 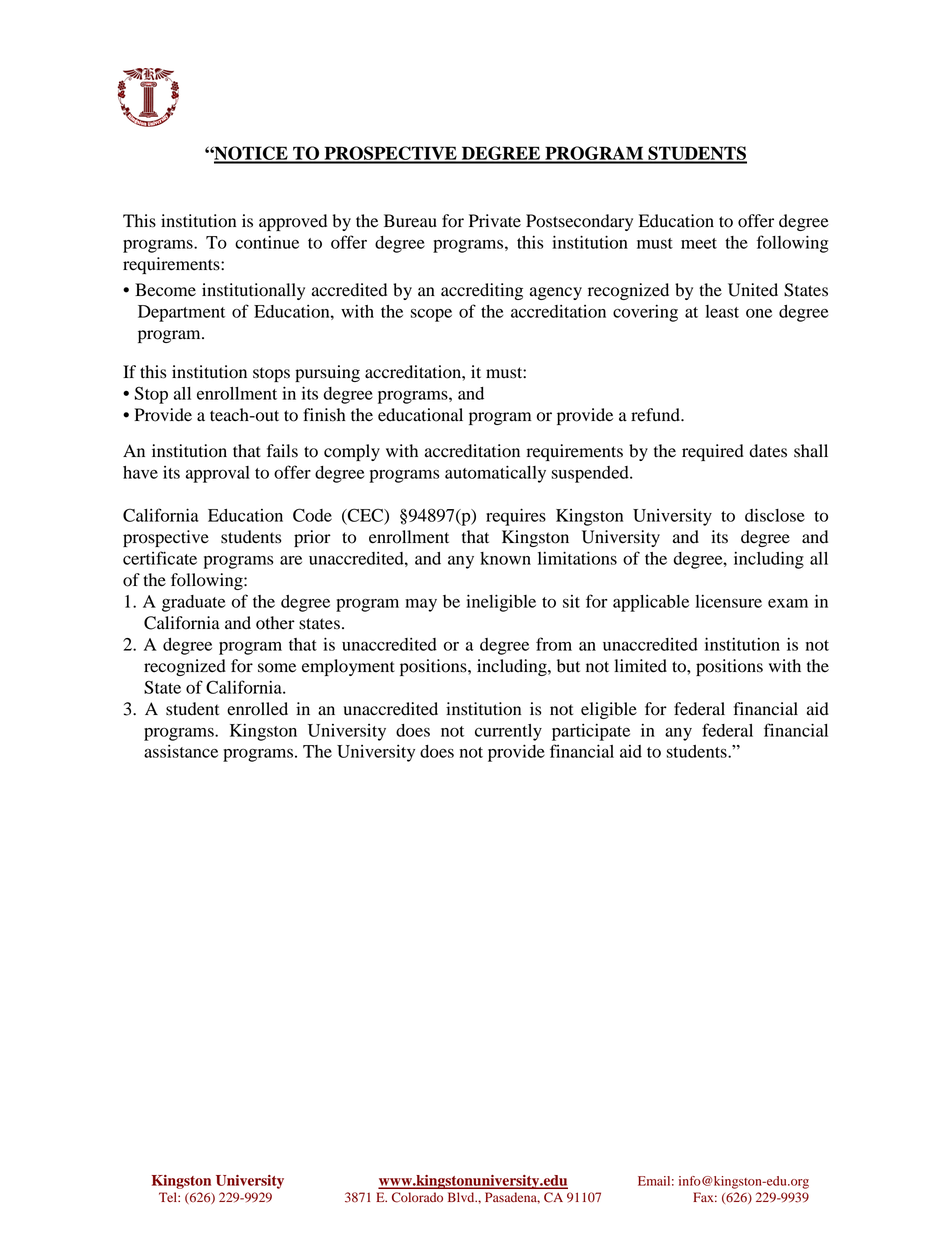 What do you see at coordinates (181, 751) in the page?
I see `assistance` at bounding box center [181, 751].
